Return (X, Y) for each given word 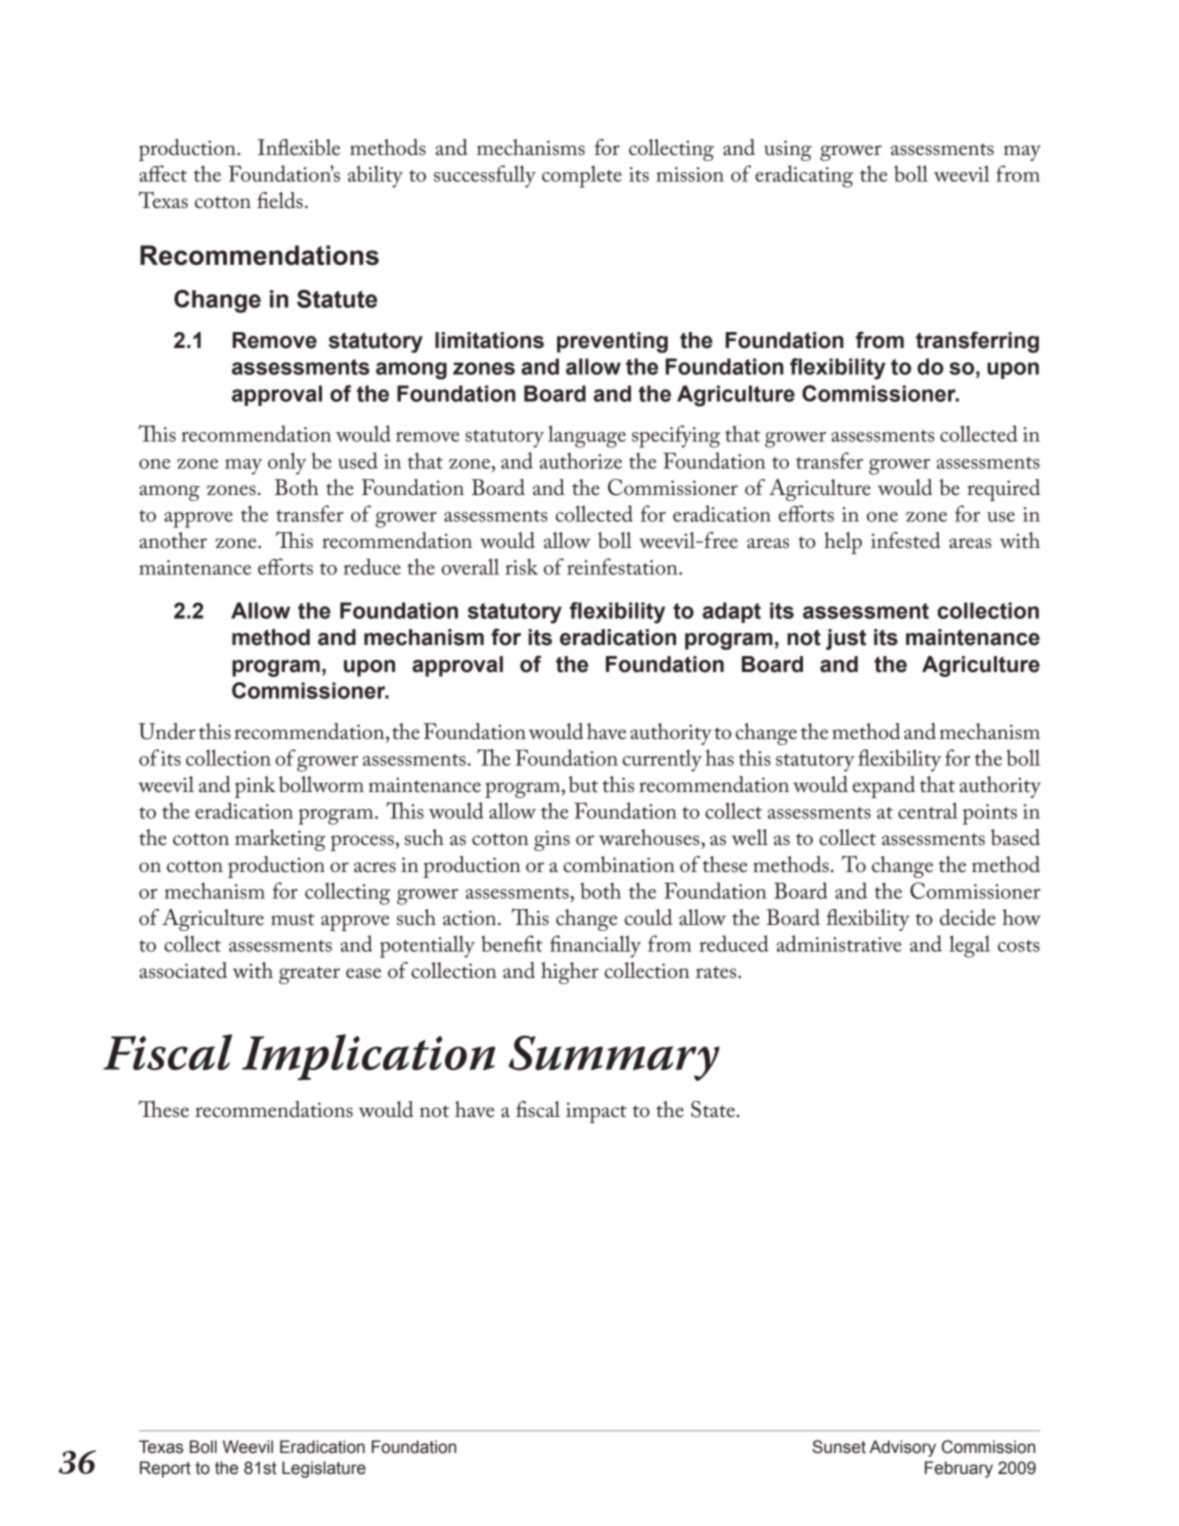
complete (582, 176)
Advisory (903, 1448)
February (959, 1469)
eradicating (804, 176)
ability (375, 176)
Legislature (324, 1469)
